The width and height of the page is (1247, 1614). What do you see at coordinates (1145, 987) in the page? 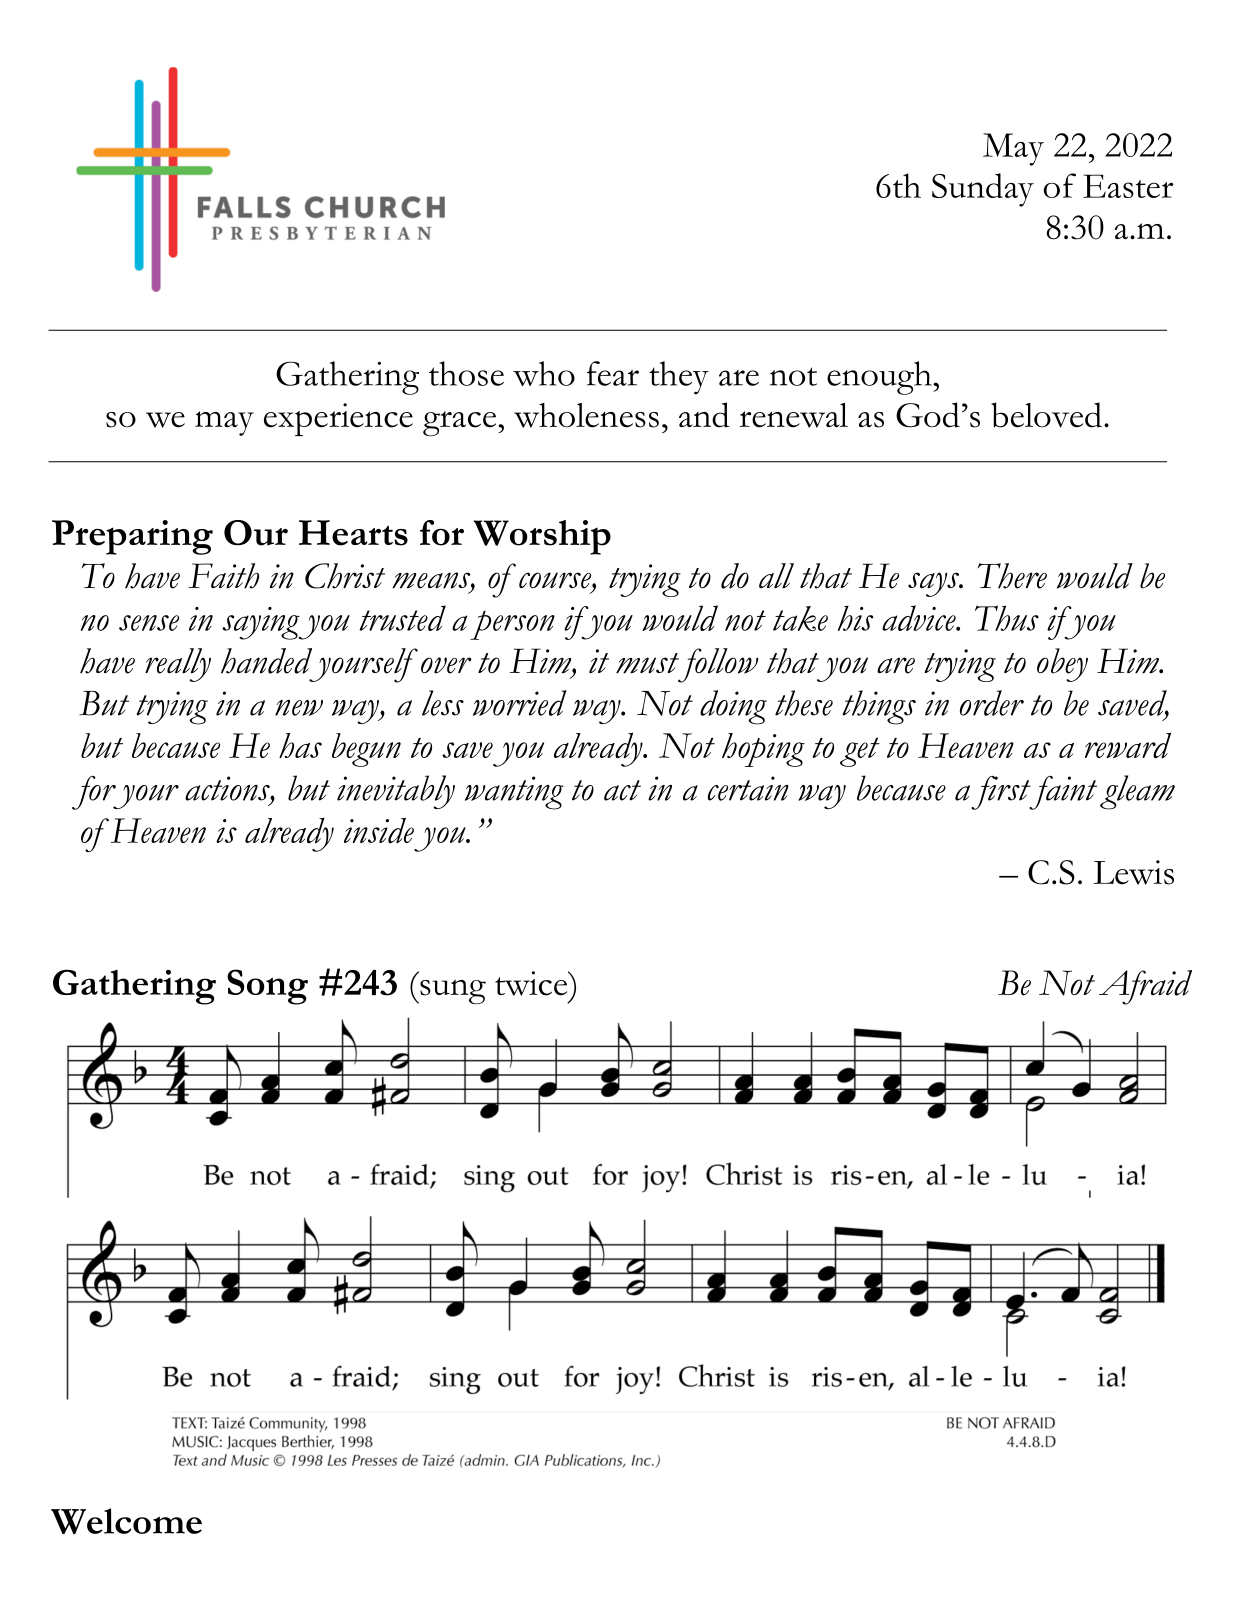
I see `Afraid` at bounding box center [1145, 987].
